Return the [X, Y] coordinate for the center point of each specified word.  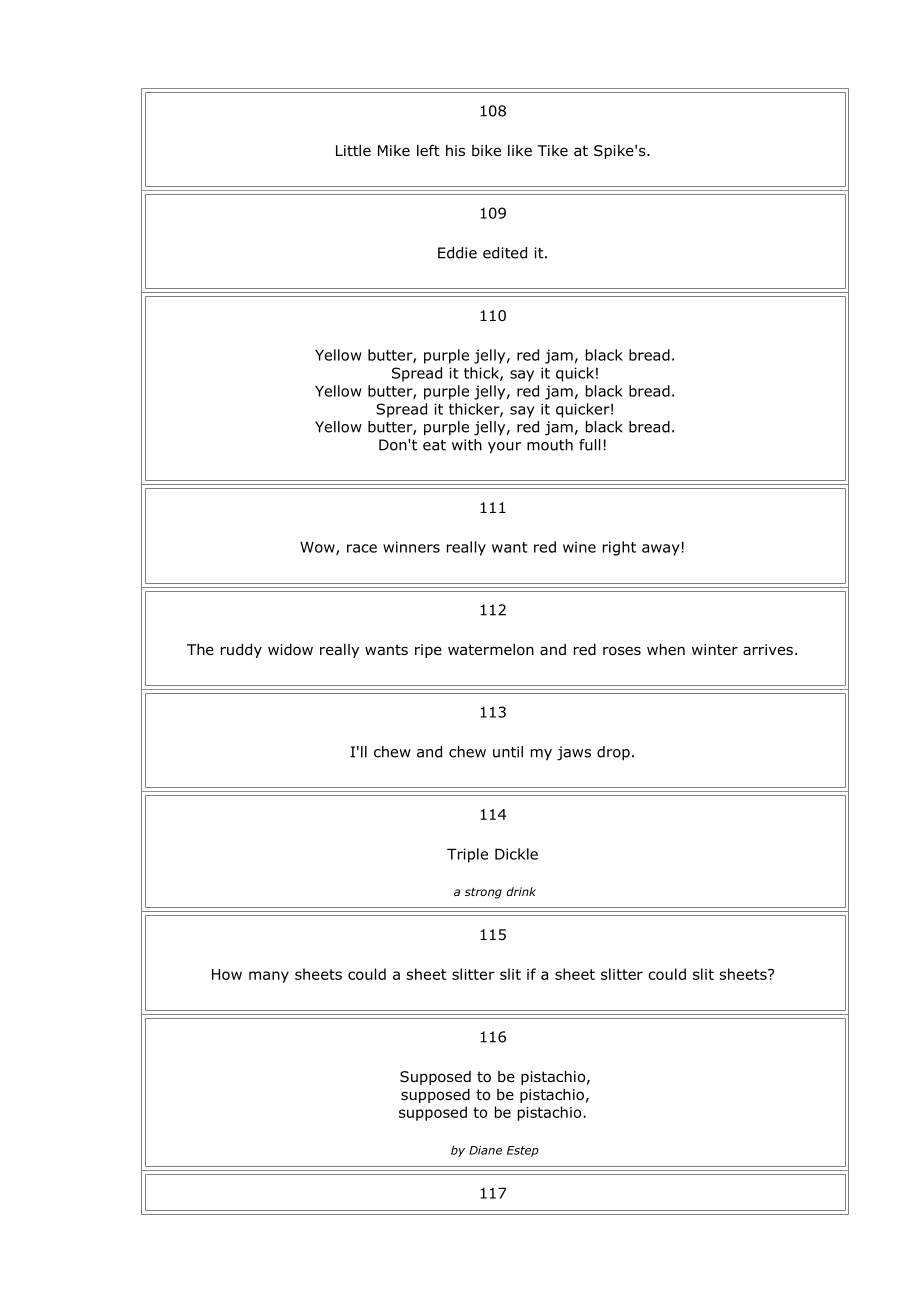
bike [486, 150]
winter [715, 649]
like [520, 150]
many [269, 977]
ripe [428, 651]
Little [353, 150]
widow [290, 649]
